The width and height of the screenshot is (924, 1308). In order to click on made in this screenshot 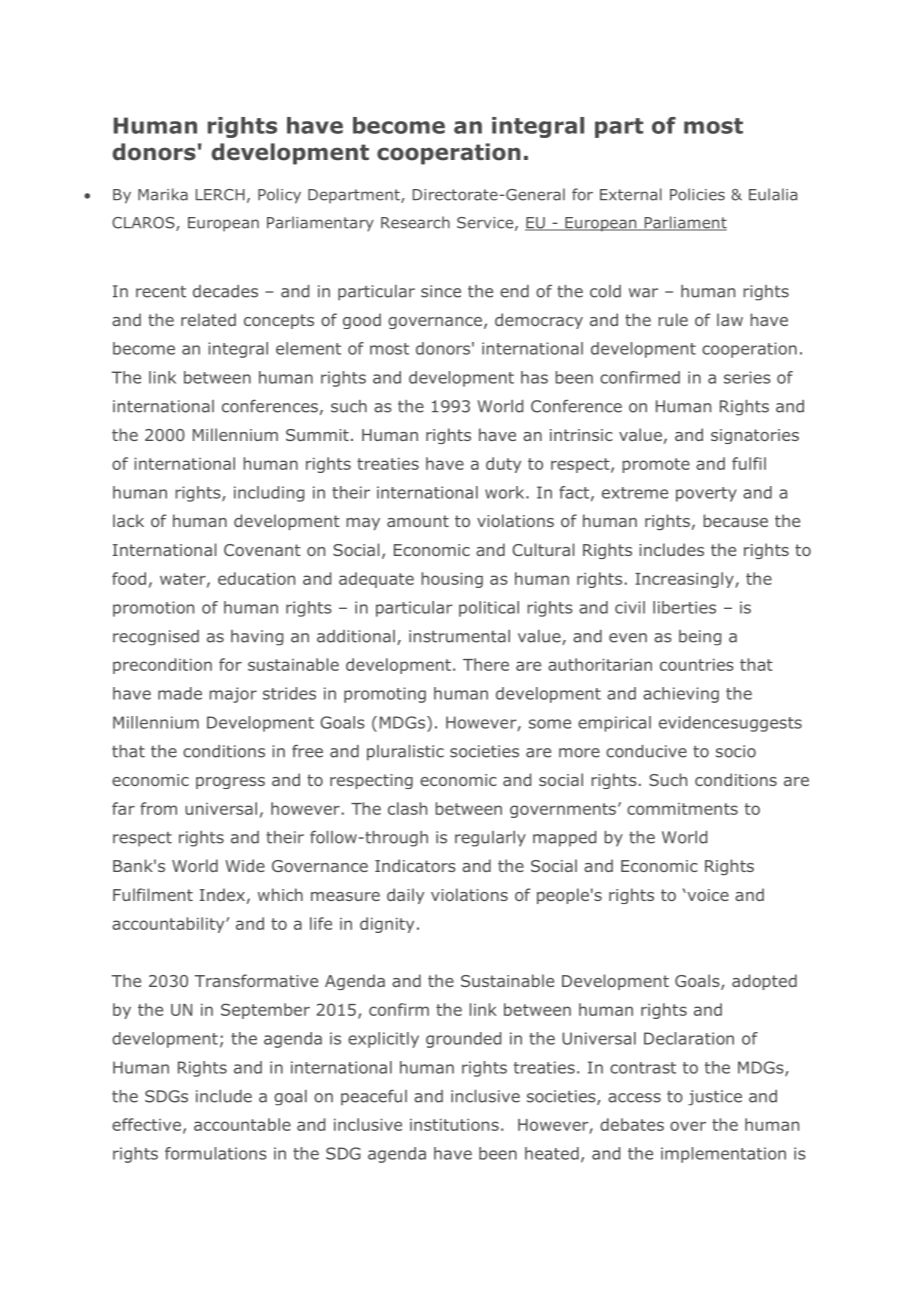, I will do `click(180, 693)`.
